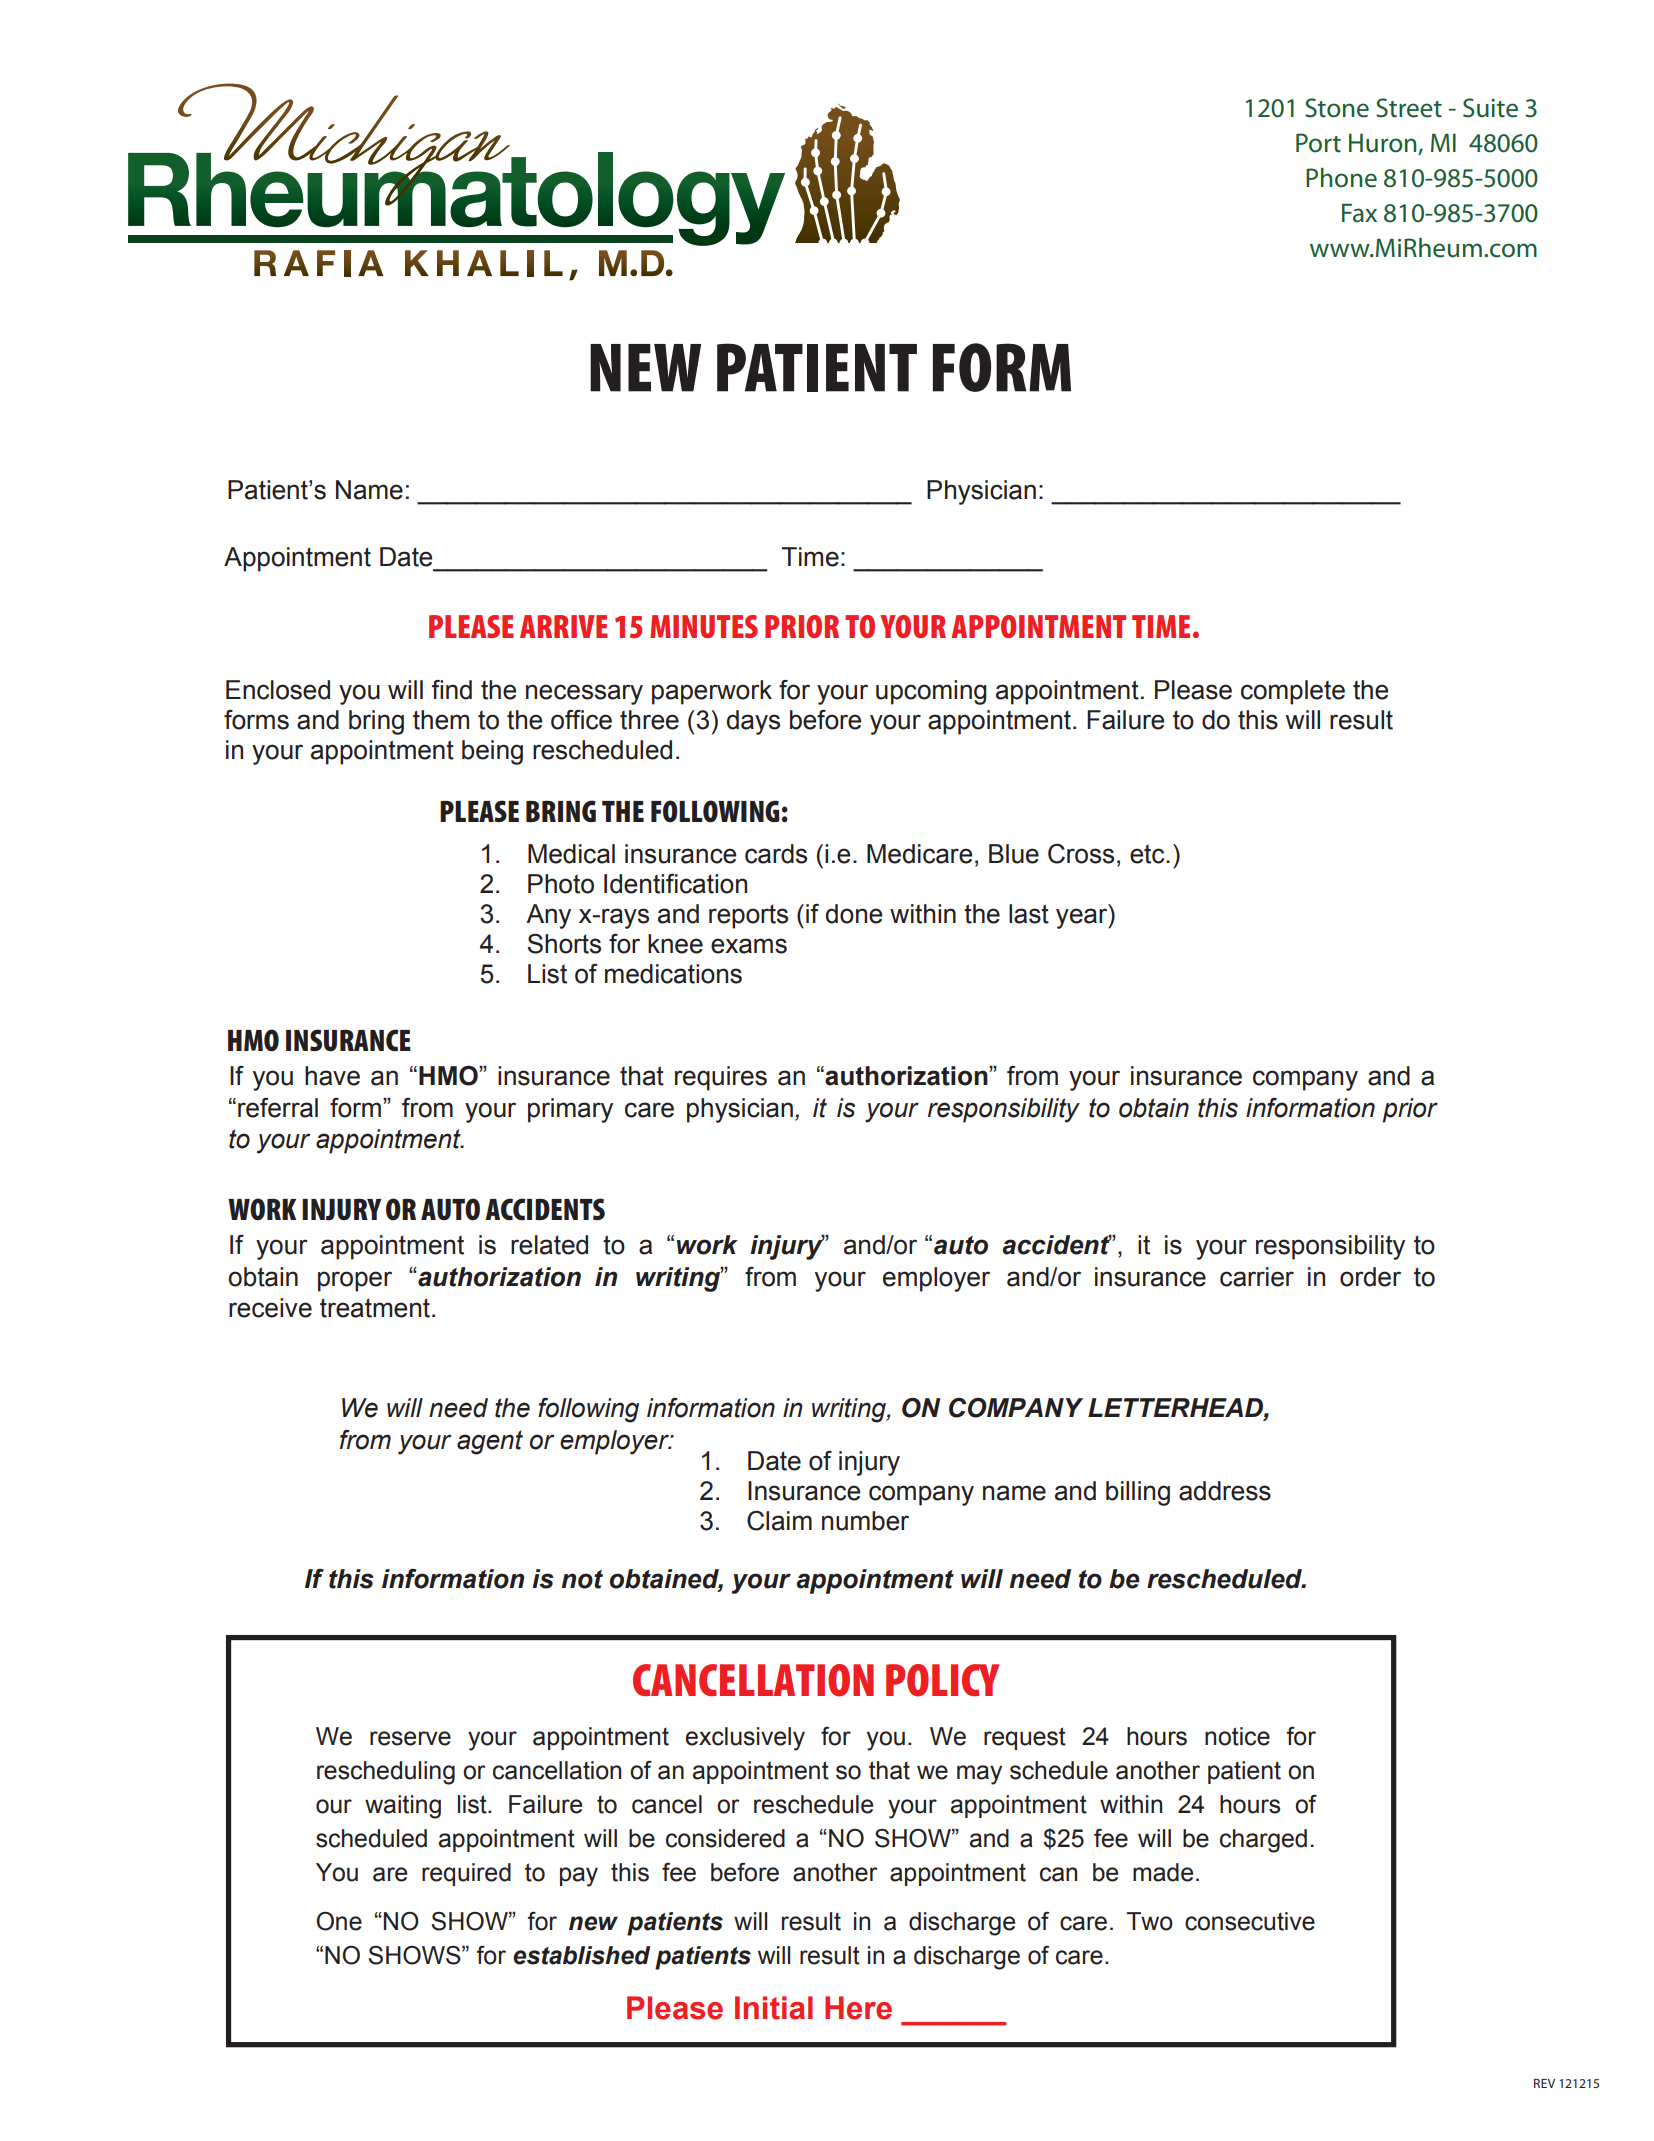  What do you see at coordinates (581, 1955) in the page?
I see `established` at bounding box center [581, 1955].
